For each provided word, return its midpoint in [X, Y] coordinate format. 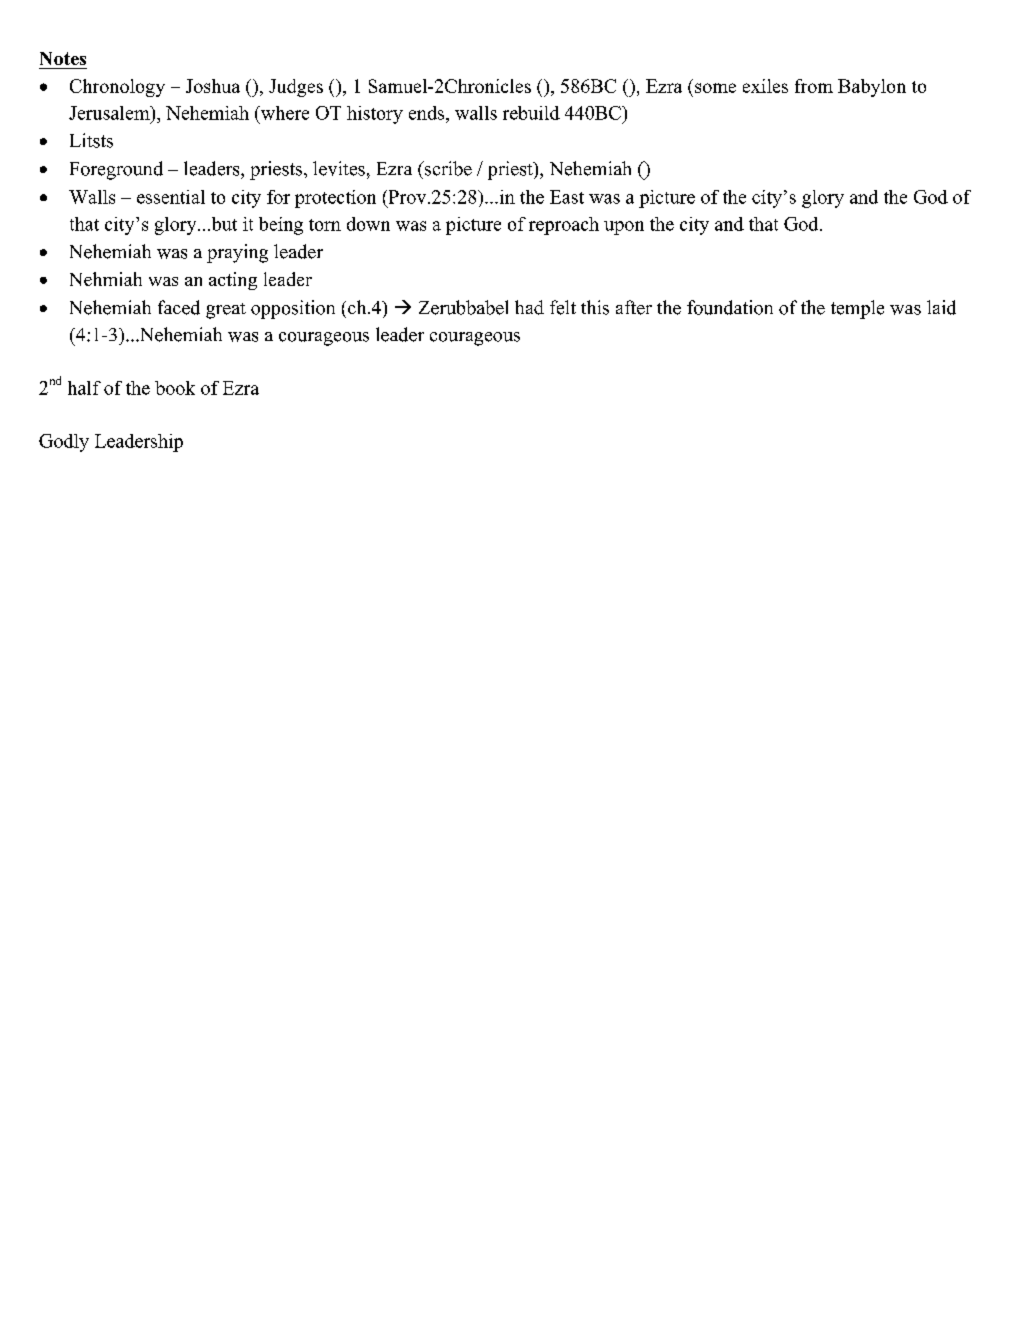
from [814, 86]
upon [624, 228]
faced [179, 307]
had [529, 307]
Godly [64, 443]
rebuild [531, 113]
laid [941, 307]
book [175, 388]
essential [171, 197]
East [567, 197]
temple [857, 309]
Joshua [213, 86]
